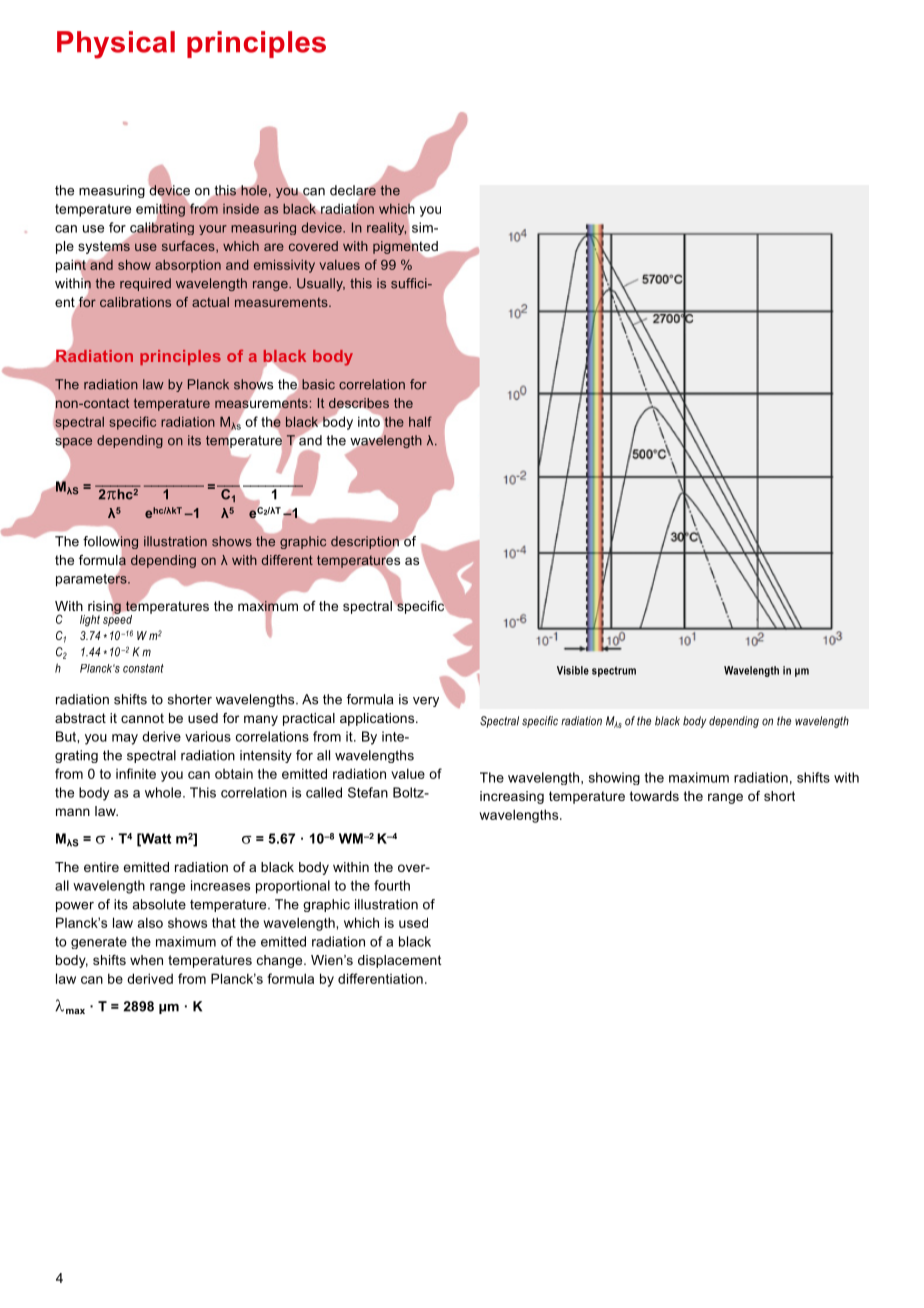 The height and width of the page is (1308, 924). I want to click on inside, so click(241, 209).
